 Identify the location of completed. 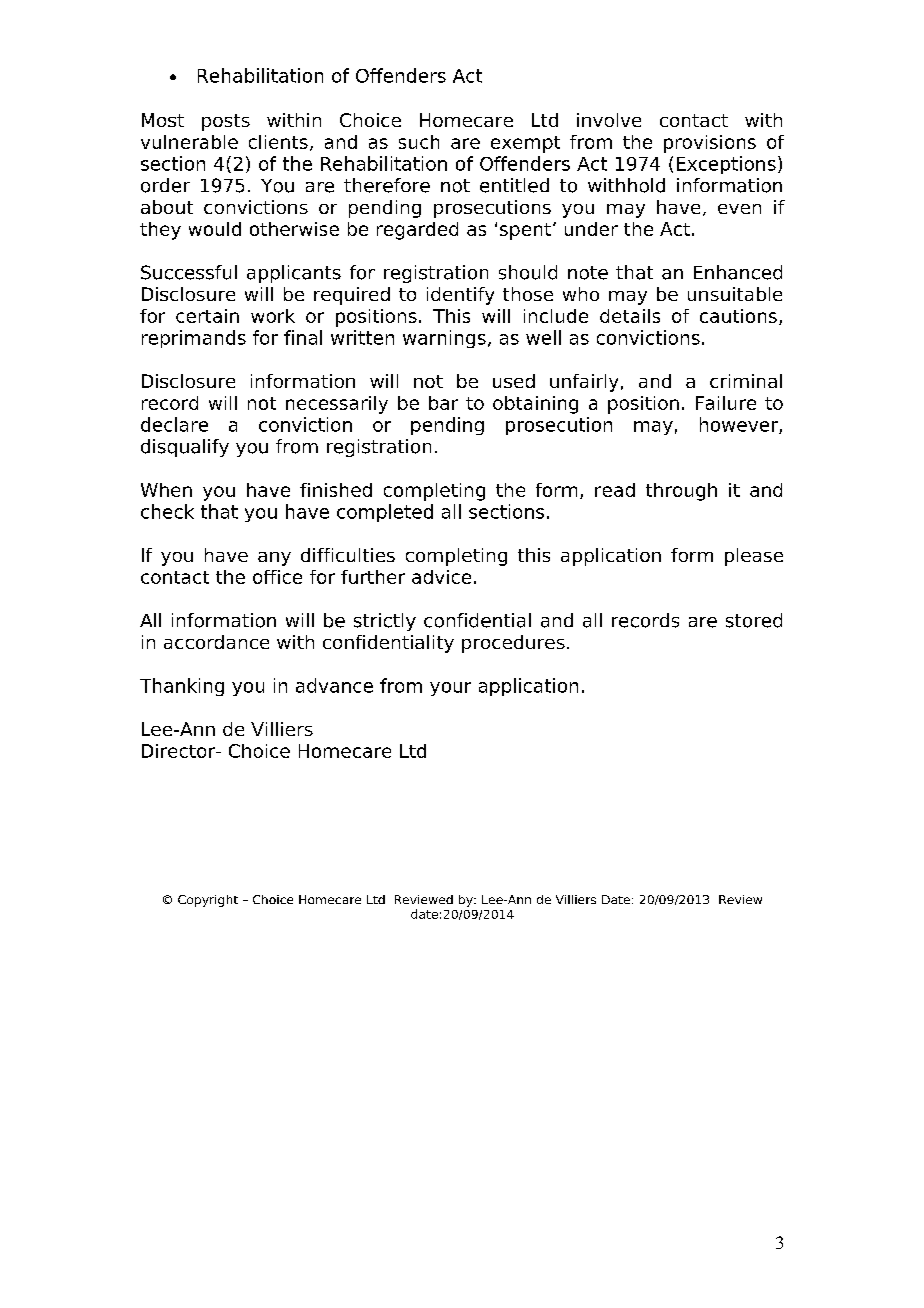
(385, 513).
